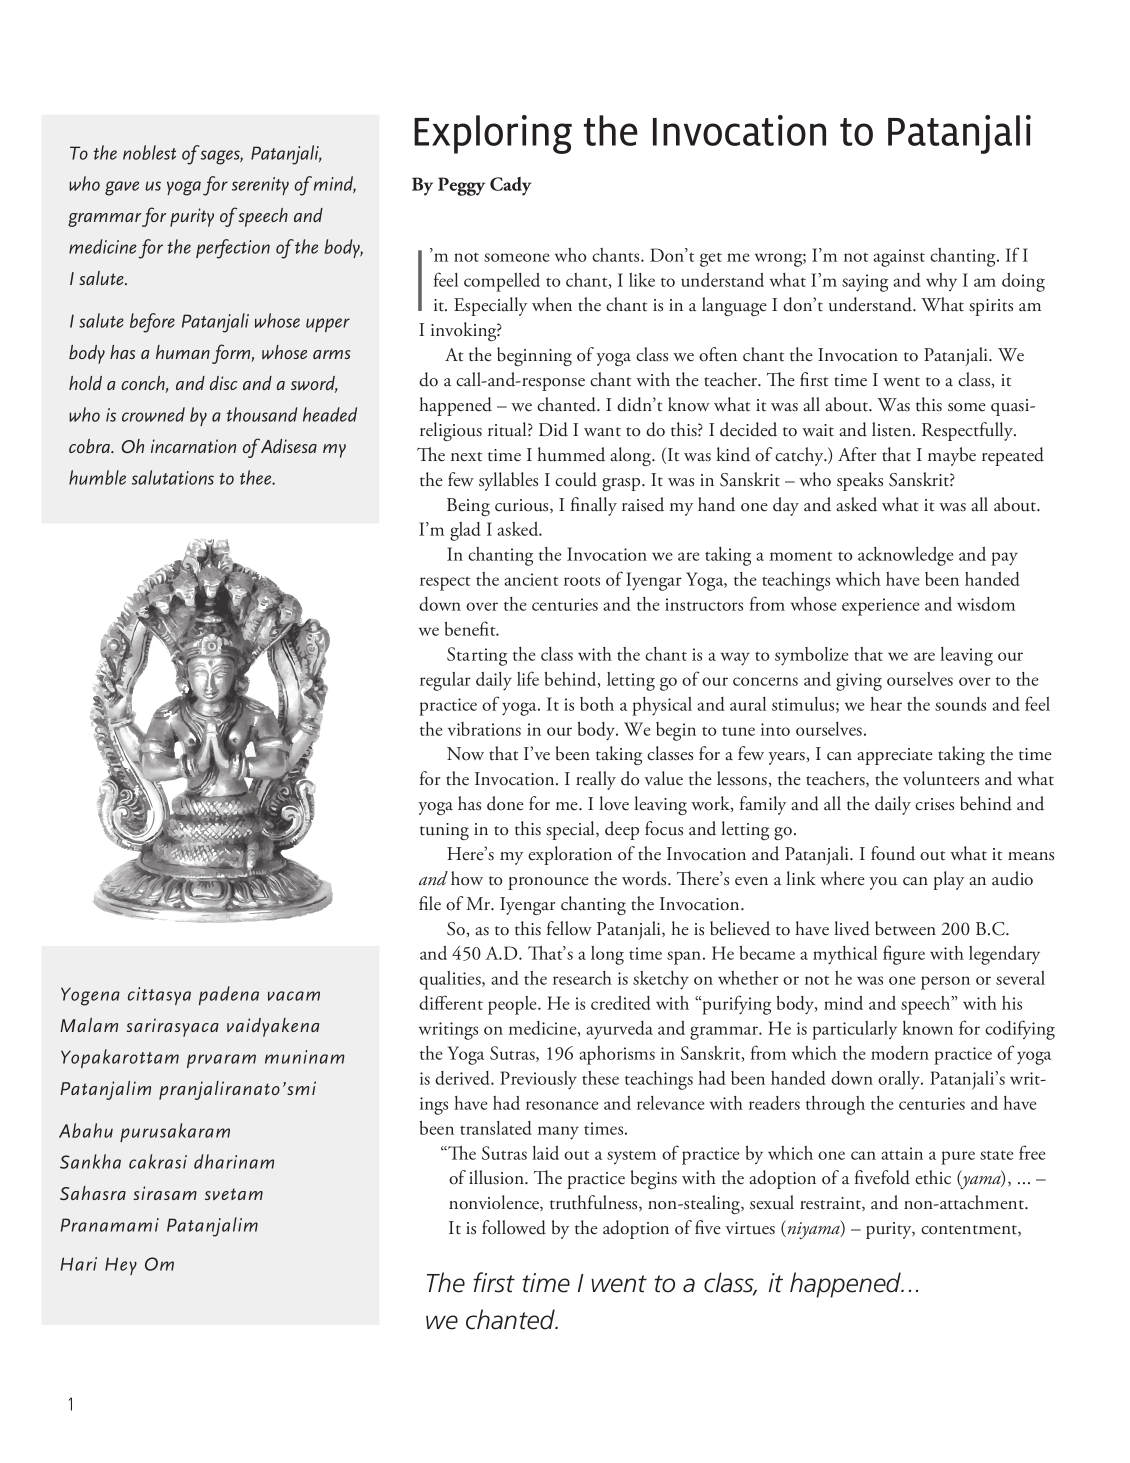  What do you see at coordinates (121, 1266) in the screenshot?
I see `Hey` at bounding box center [121, 1266].
